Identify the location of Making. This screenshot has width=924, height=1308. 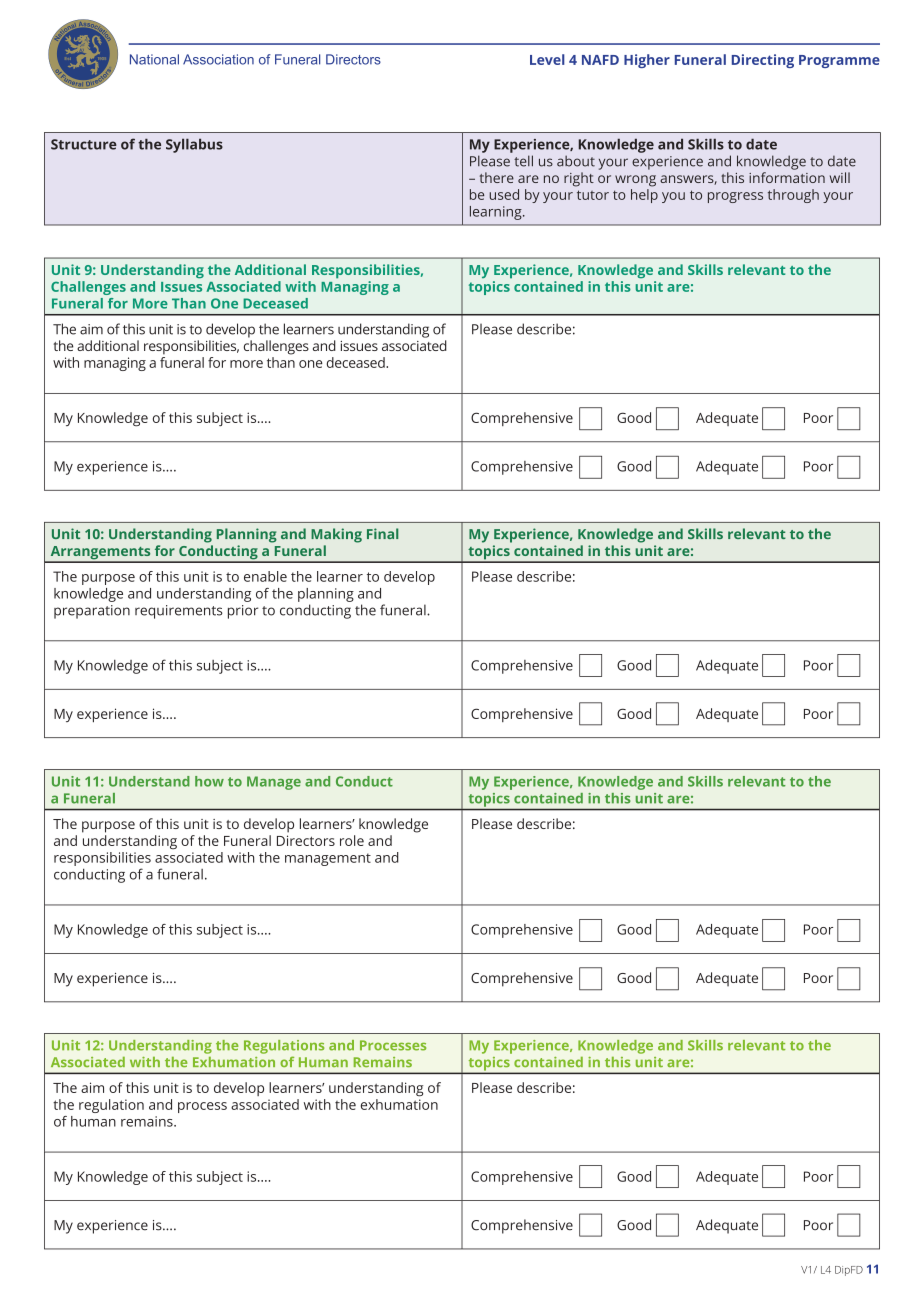
(336, 535).
